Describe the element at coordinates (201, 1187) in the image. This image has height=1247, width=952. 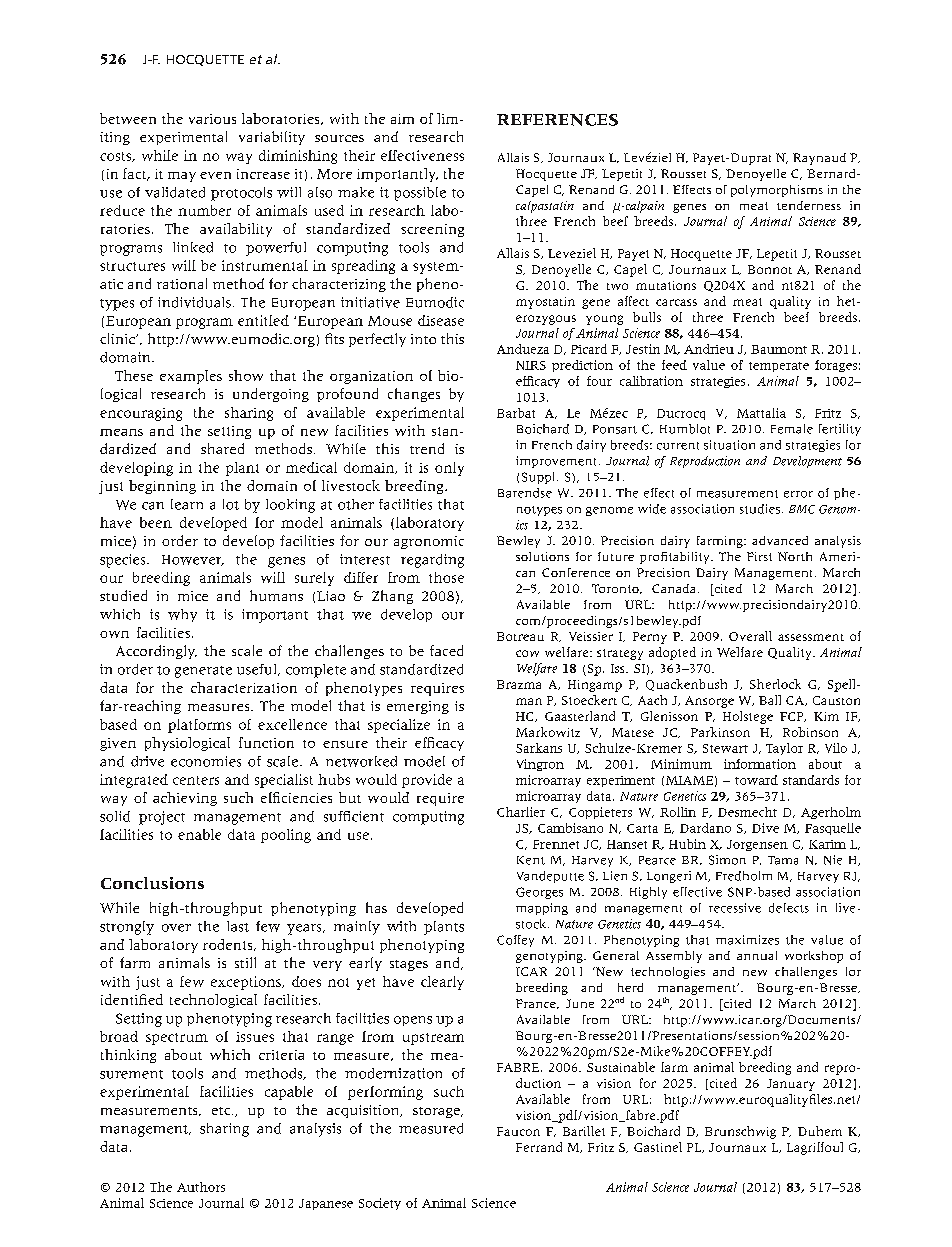
I see `Authors` at that location.
